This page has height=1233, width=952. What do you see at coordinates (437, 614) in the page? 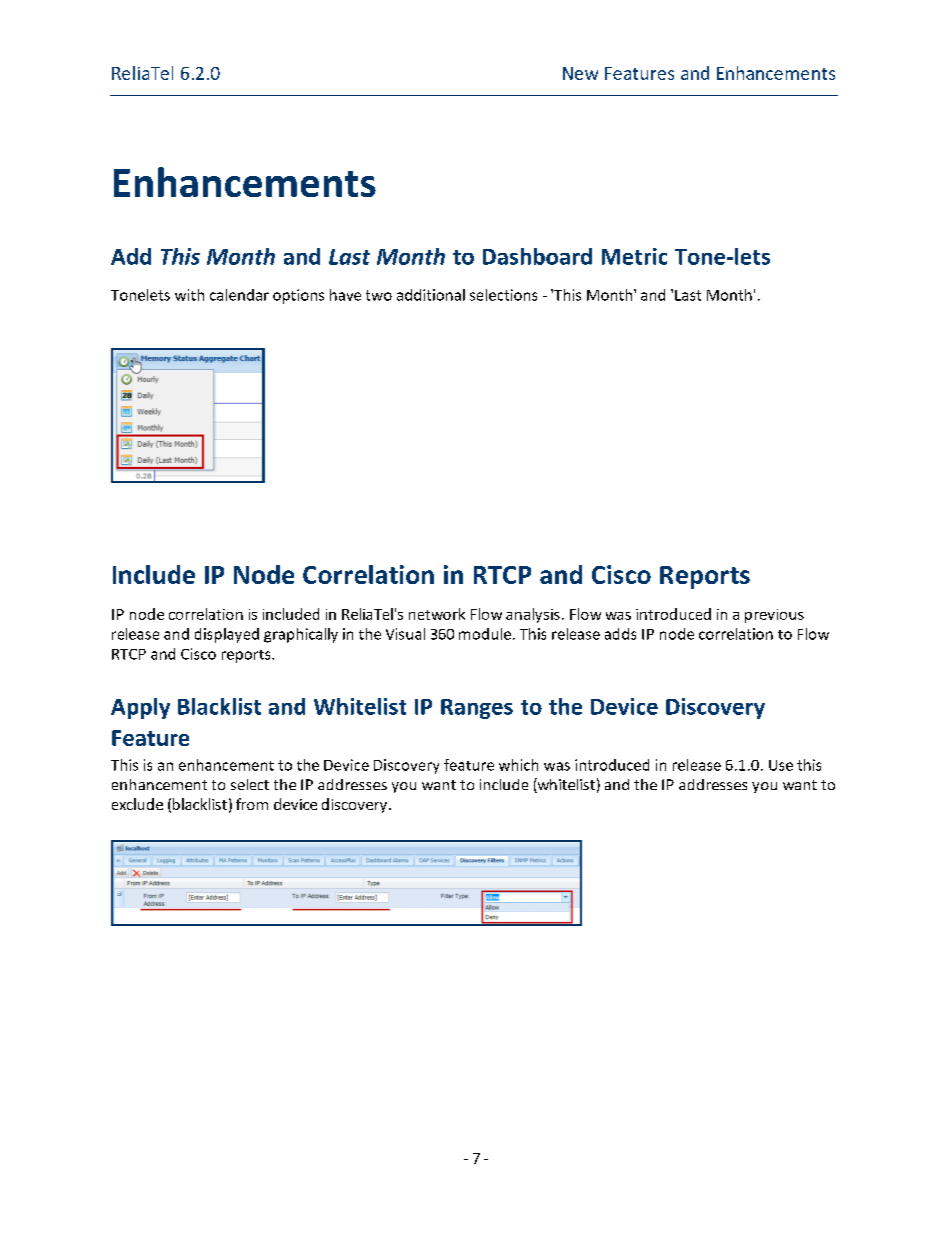
I see `network` at bounding box center [437, 614].
